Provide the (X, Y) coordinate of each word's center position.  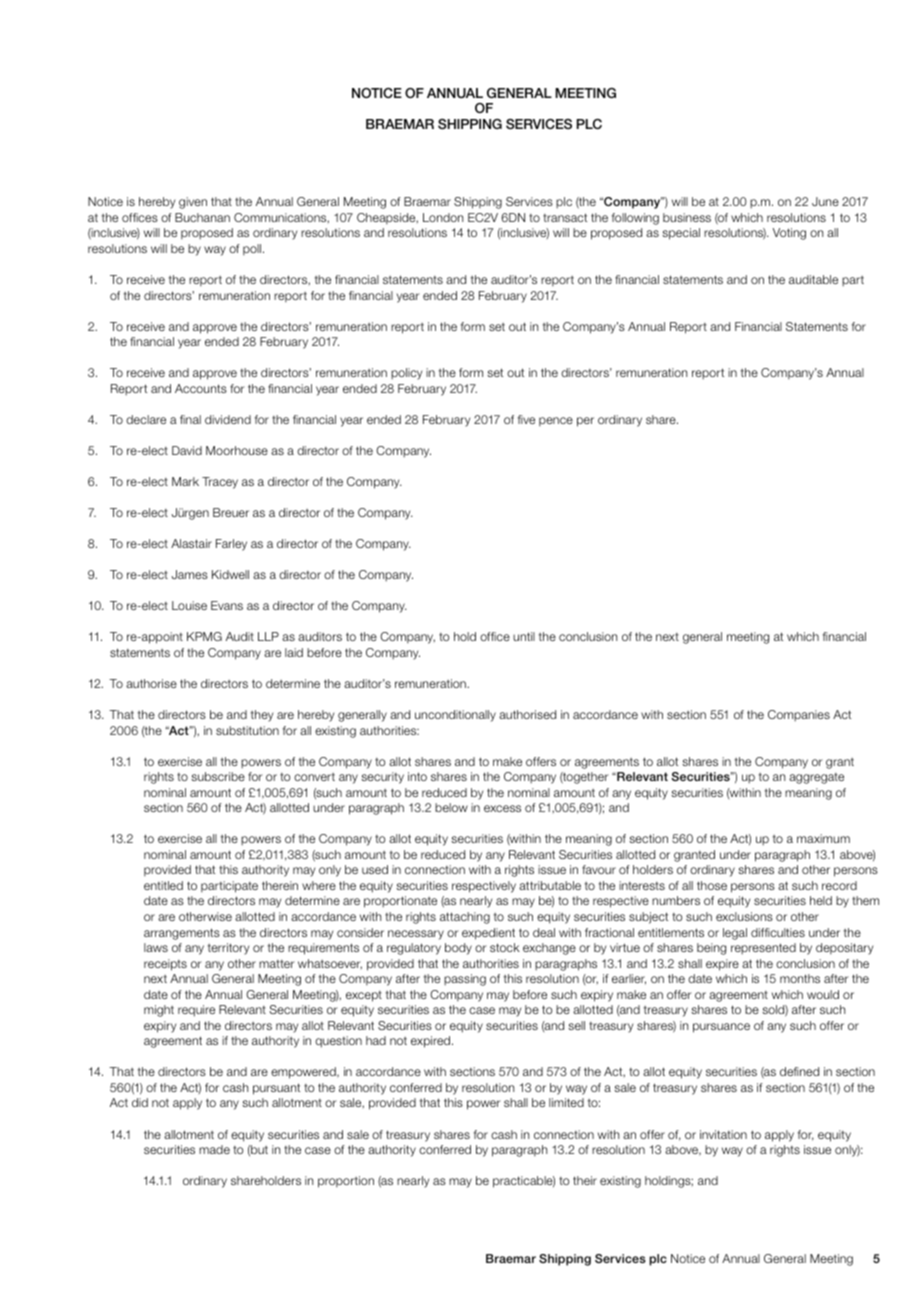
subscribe (218, 776)
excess (502, 808)
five (526, 419)
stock (505, 947)
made (214, 1149)
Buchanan (202, 217)
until (524, 636)
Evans (227, 605)
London (443, 217)
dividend (228, 419)
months (800, 978)
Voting (789, 234)
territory (228, 949)
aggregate (816, 778)
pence (556, 421)
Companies (799, 716)
